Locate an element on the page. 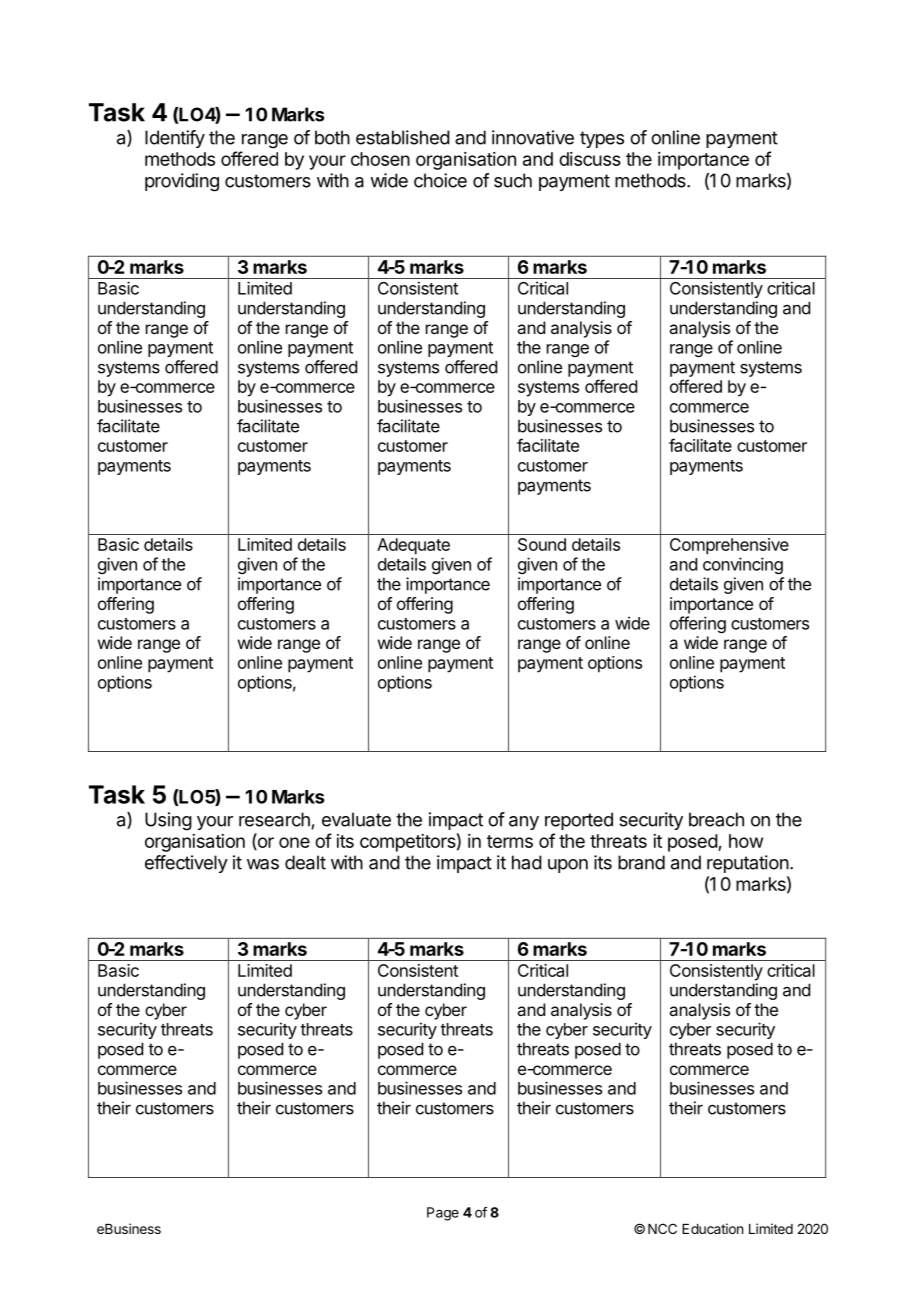 Image resolution: width=924 pixels, height=1308 pixels. had is located at coordinates (527, 862).
